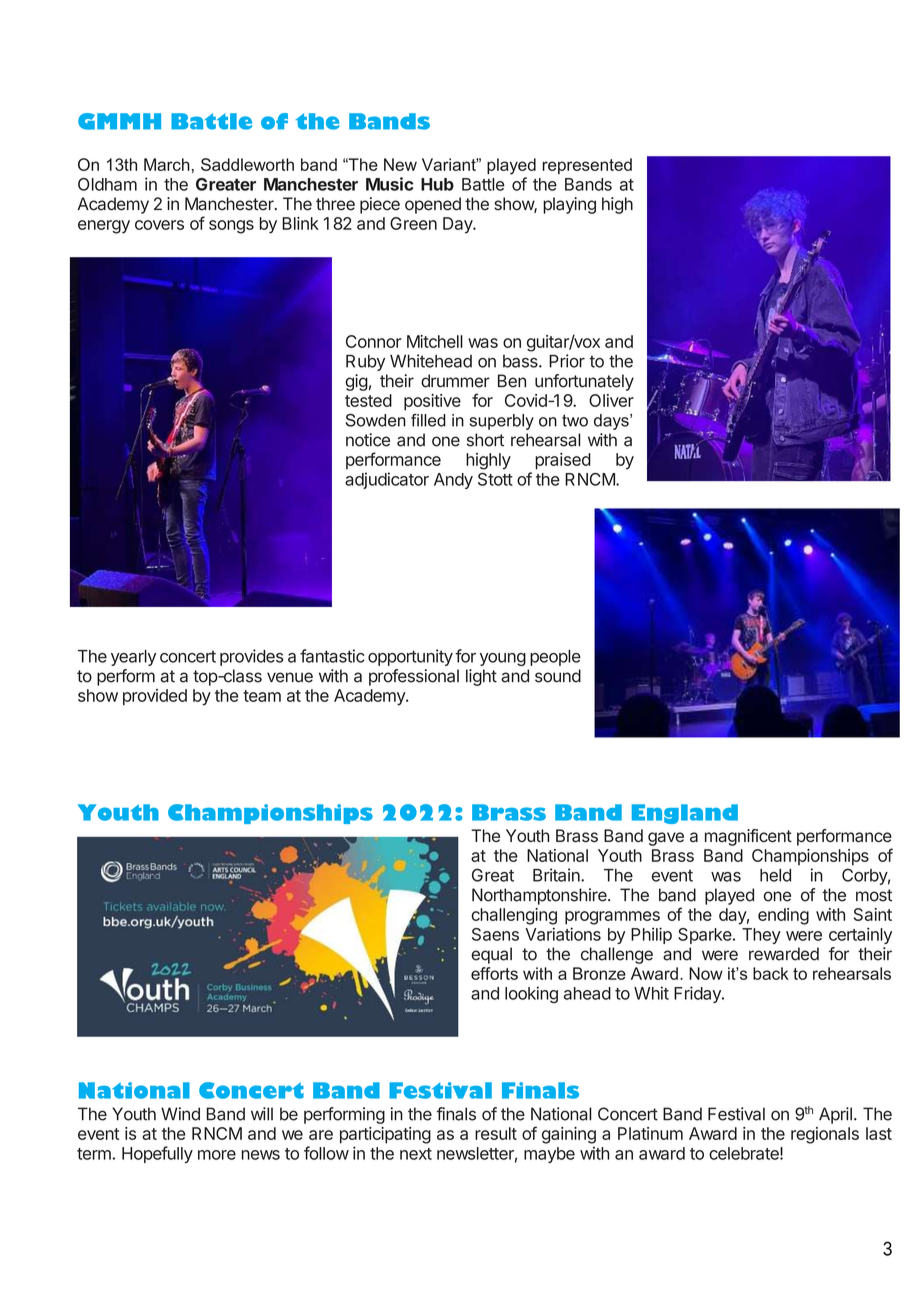  I want to click on adjudicator, so click(387, 480).
